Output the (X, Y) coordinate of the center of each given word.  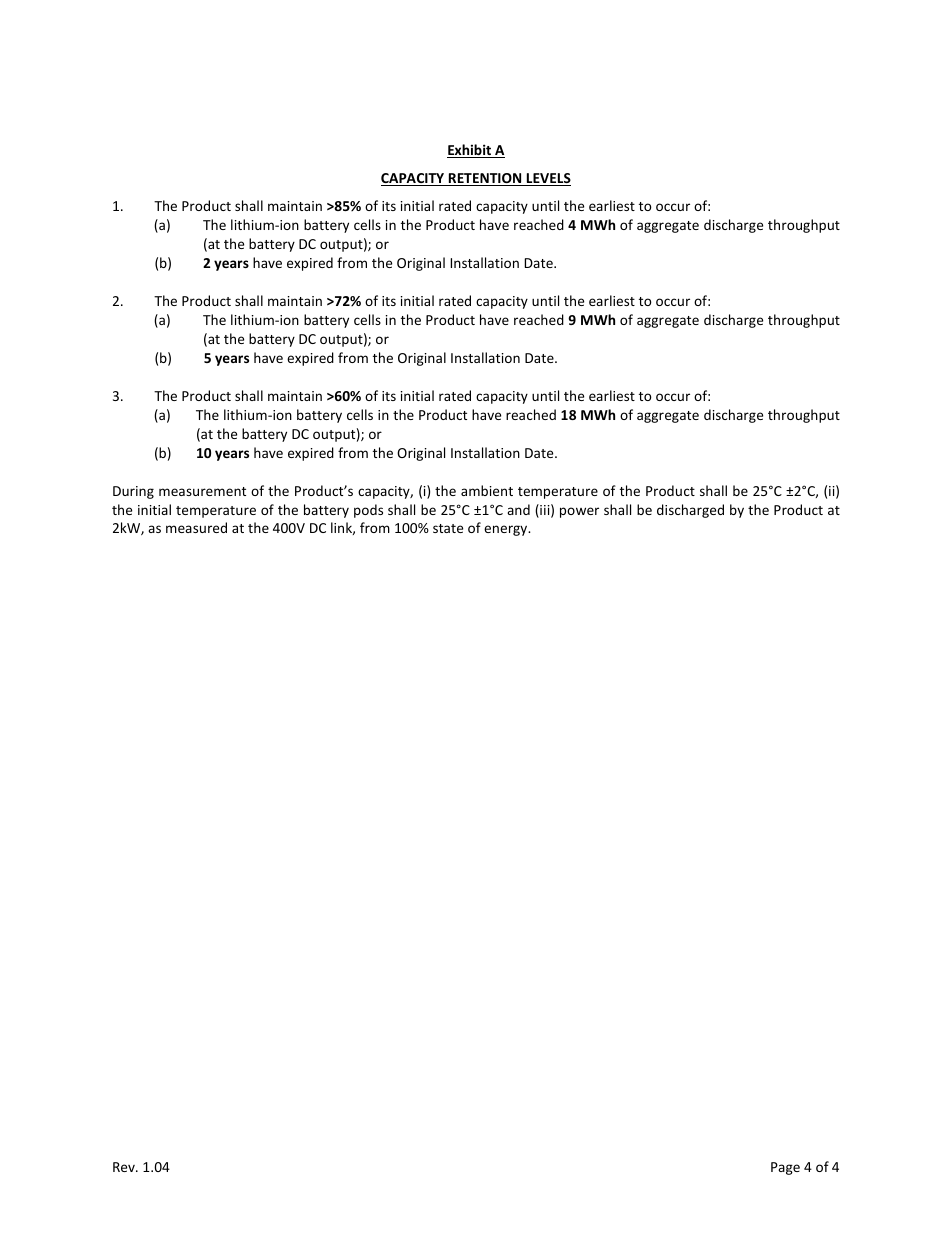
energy (507, 530)
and (518, 509)
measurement (202, 491)
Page (785, 1168)
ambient (487, 490)
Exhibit (470, 151)
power (579, 512)
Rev (125, 1167)
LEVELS (547, 179)
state (448, 528)
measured (196, 527)
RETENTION (485, 179)
